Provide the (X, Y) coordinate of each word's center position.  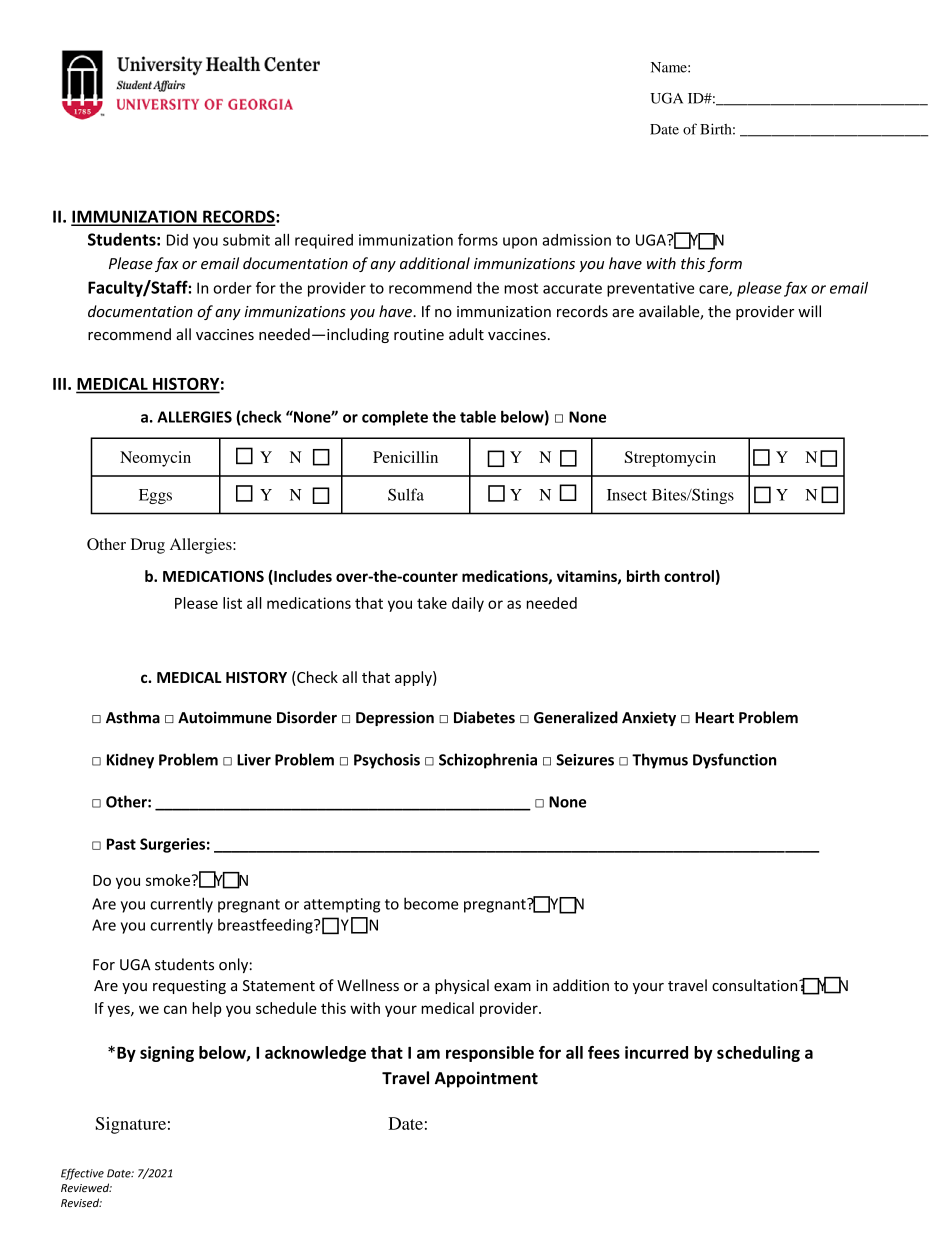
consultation (756, 985)
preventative (650, 289)
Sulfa (406, 494)
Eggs (155, 496)
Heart (714, 718)
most (521, 288)
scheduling (758, 1054)
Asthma (133, 717)
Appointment (486, 1079)
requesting (189, 987)
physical (462, 986)
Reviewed (86, 1187)
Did (177, 240)
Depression (395, 718)
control (689, 576)
